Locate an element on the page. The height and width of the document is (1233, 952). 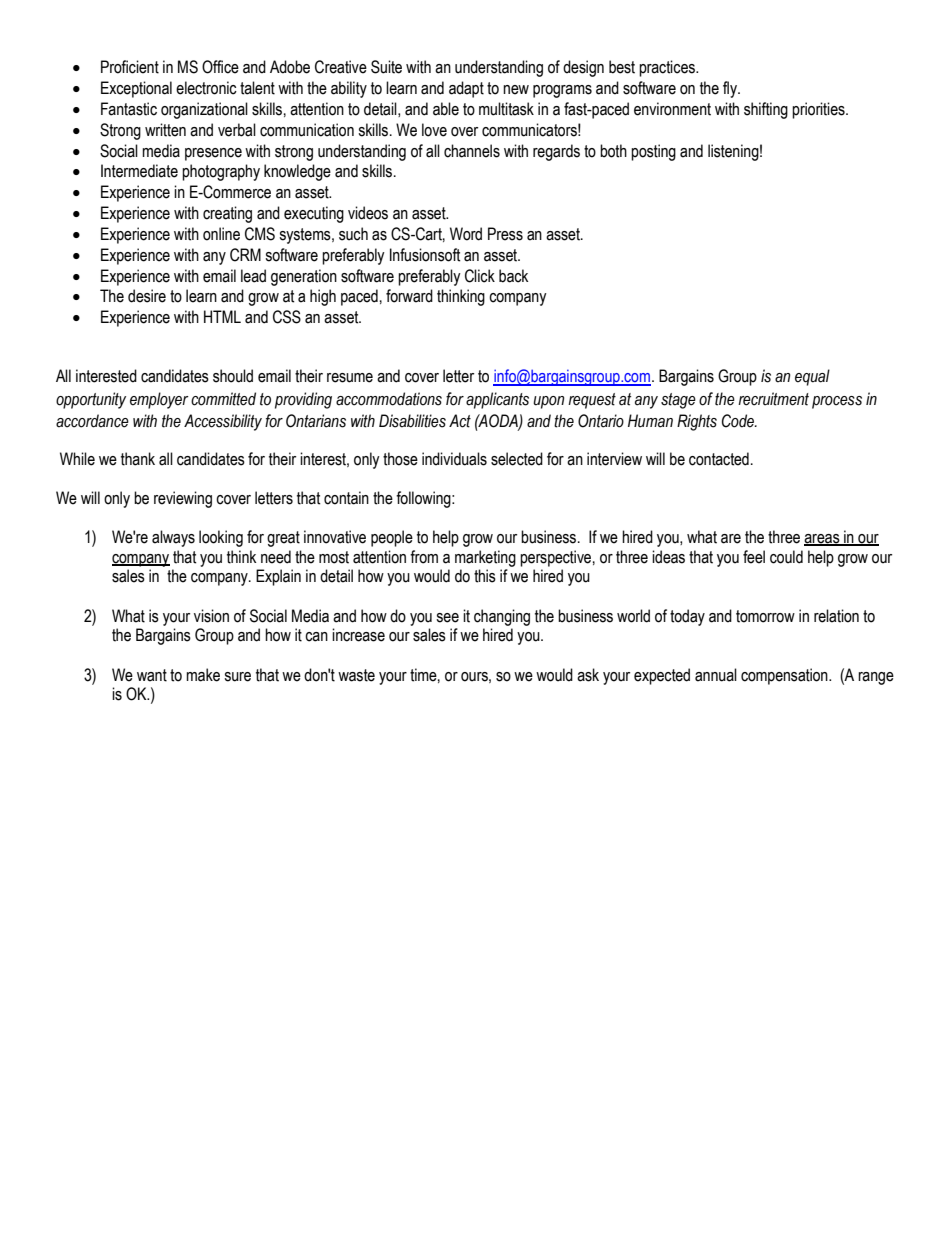
fly is located at coordinates (731, 89).
